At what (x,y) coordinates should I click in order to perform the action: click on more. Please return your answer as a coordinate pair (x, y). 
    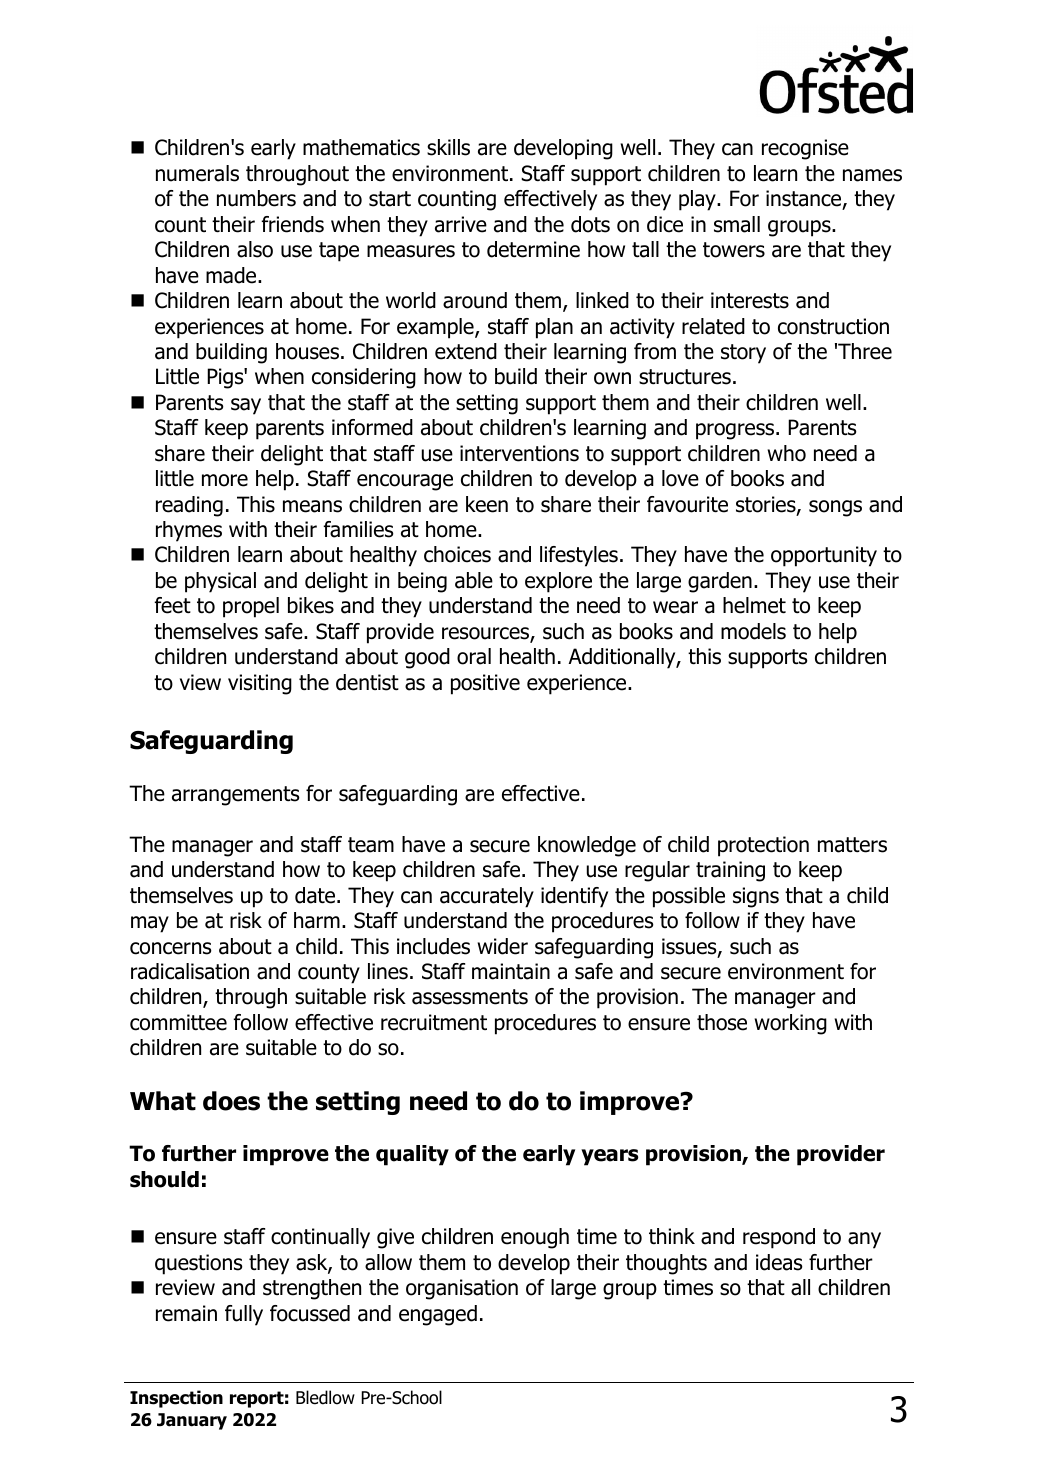
    Looking at the image, I should click on (225, 480).
